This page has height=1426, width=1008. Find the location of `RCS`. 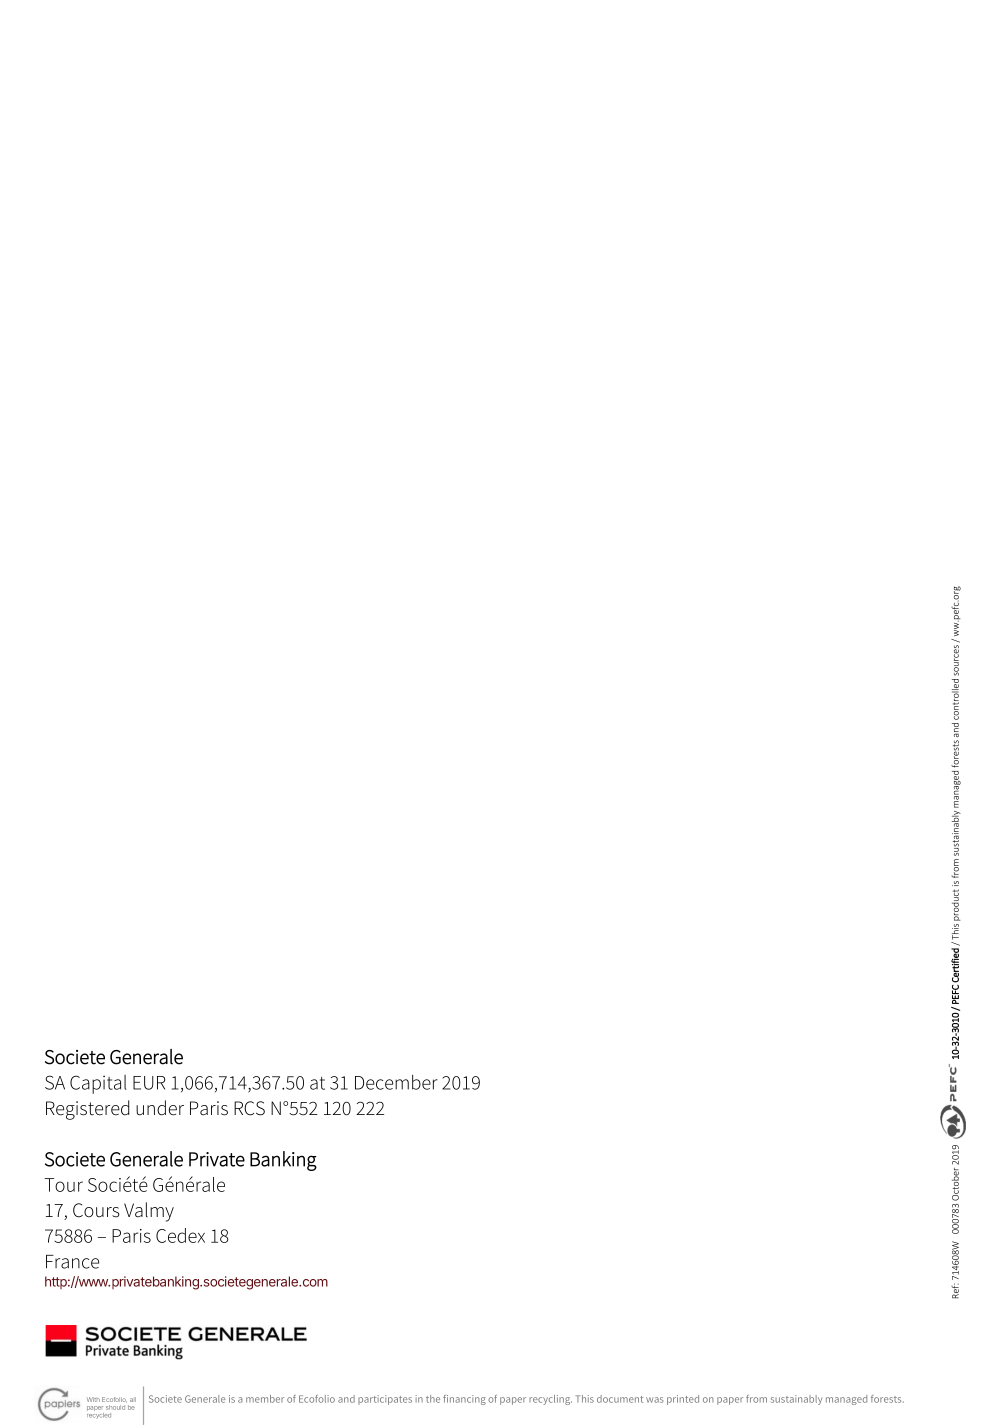

RCS is located at coordinates (249, 1108).
